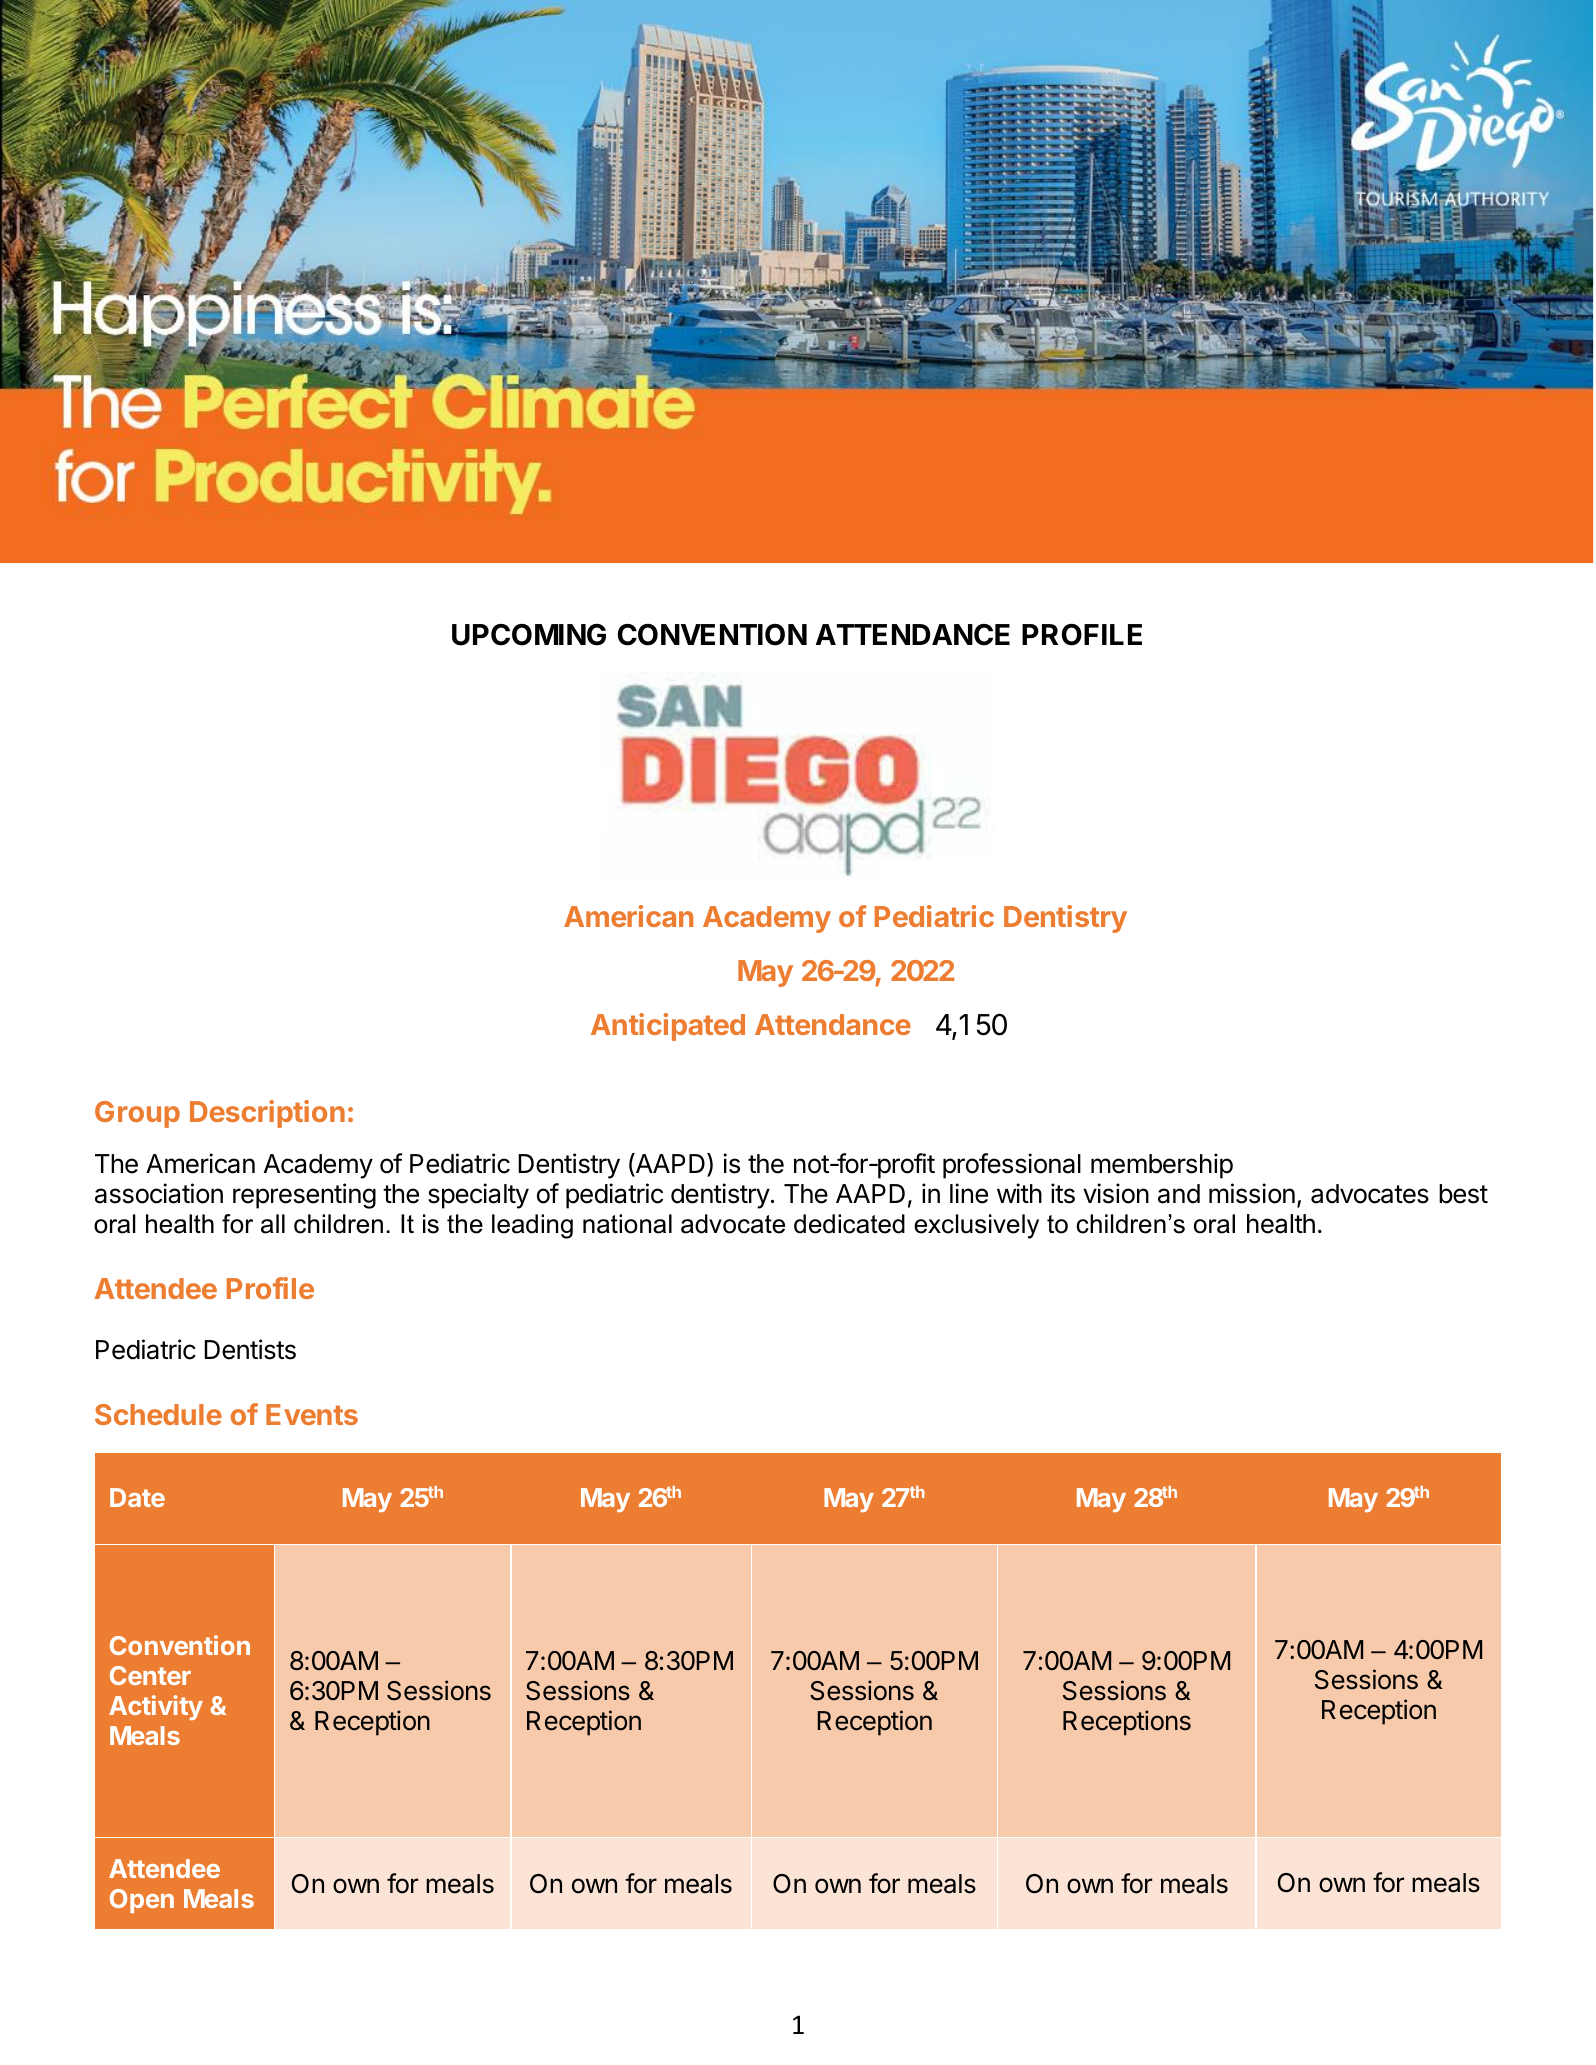 The height and width of the document is (2065, 1596). I want to click on Events, so click(312, 1414).
